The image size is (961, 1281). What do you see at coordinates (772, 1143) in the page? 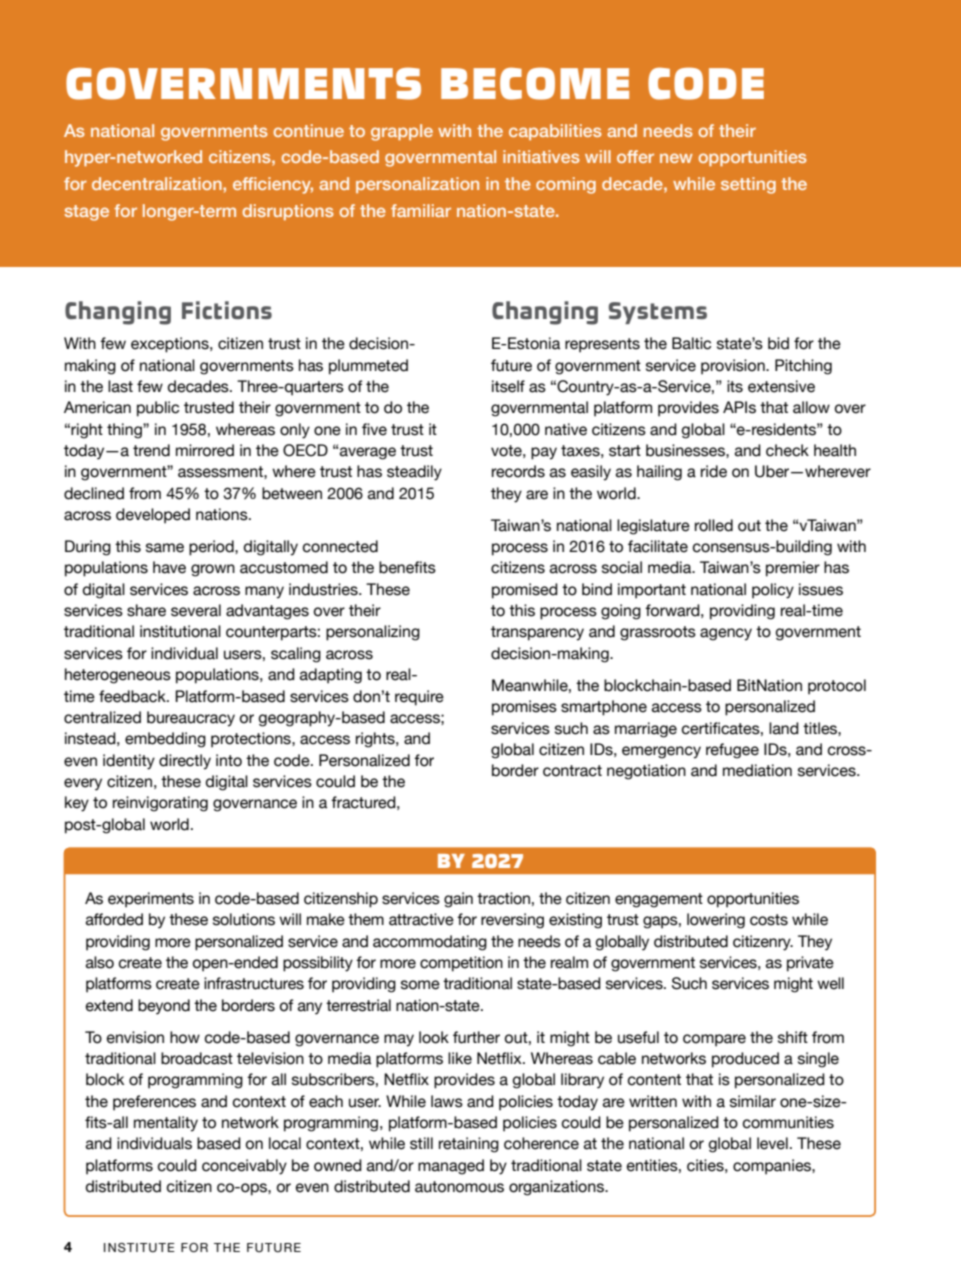
I see `level` at bounding box center [772, 1143].
